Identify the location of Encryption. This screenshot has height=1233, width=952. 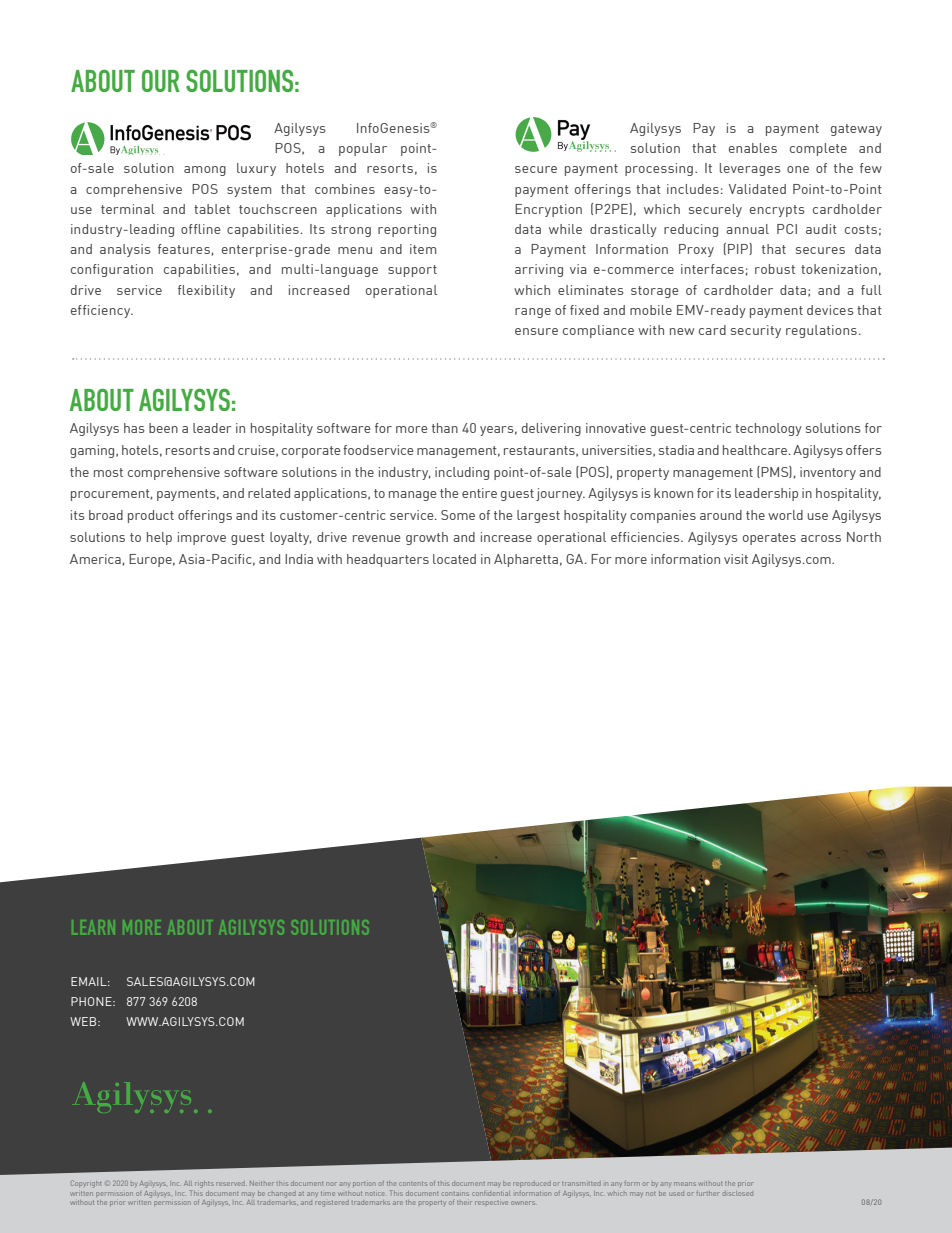
(548, 210).
